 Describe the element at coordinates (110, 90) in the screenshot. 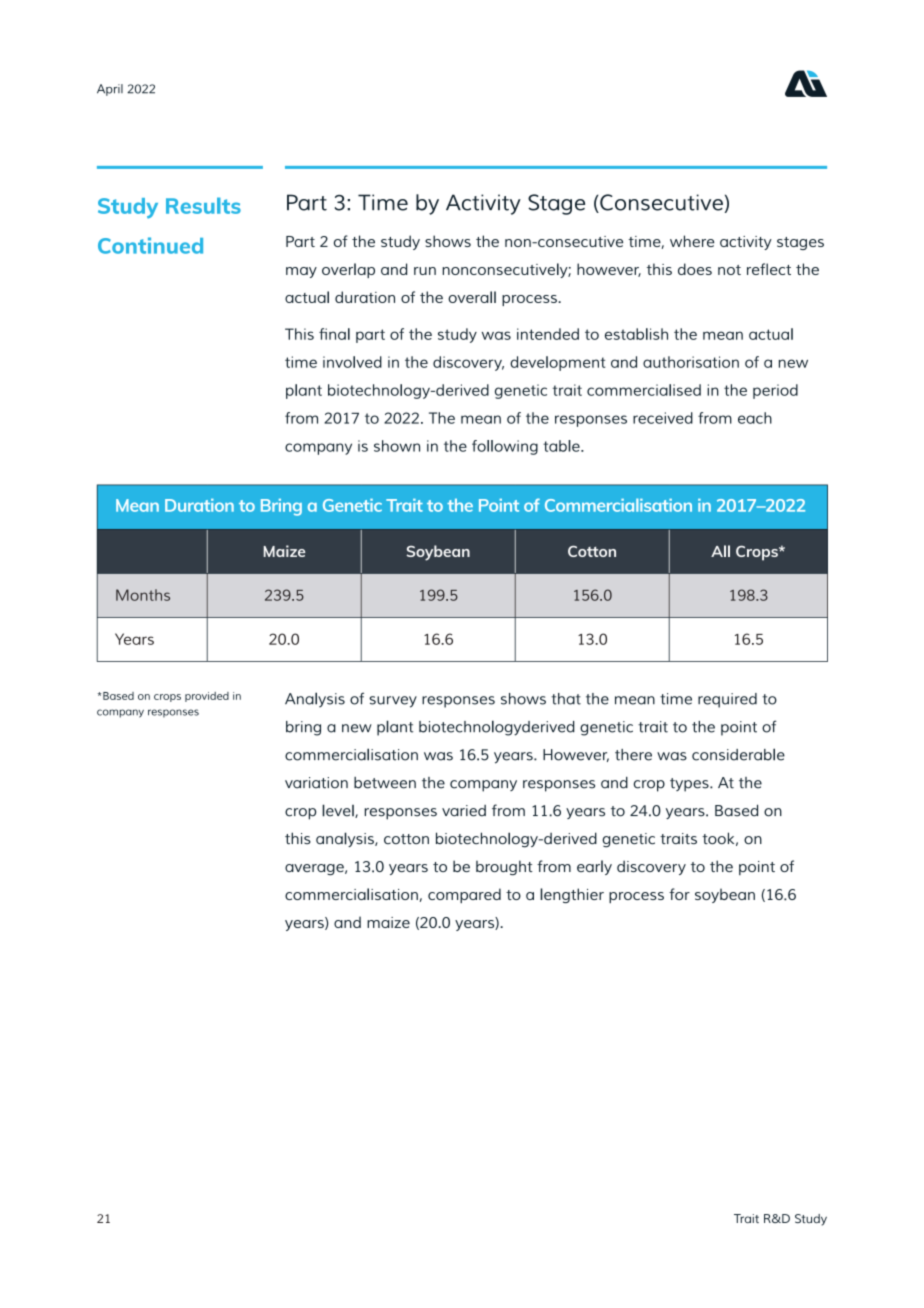

I see `April` at that location.
